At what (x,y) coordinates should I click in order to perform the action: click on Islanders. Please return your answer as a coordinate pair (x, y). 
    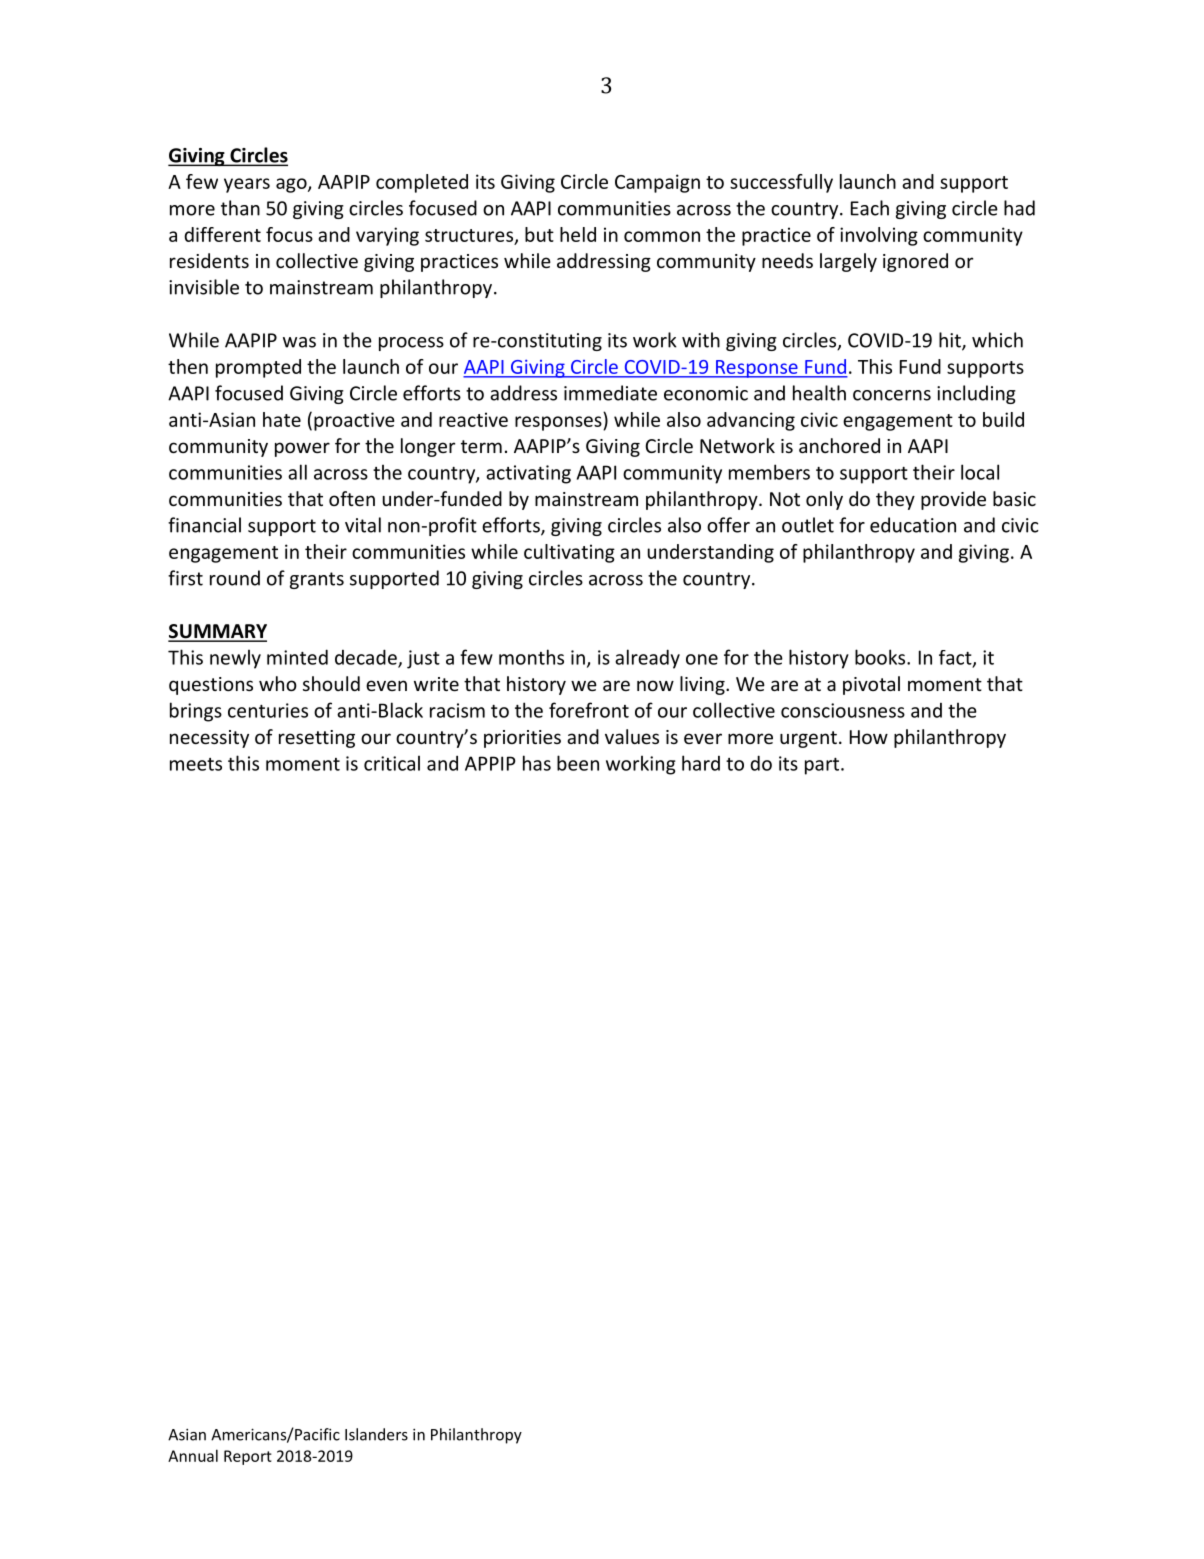
    Looking at the image, I should click on (376, 1434).
